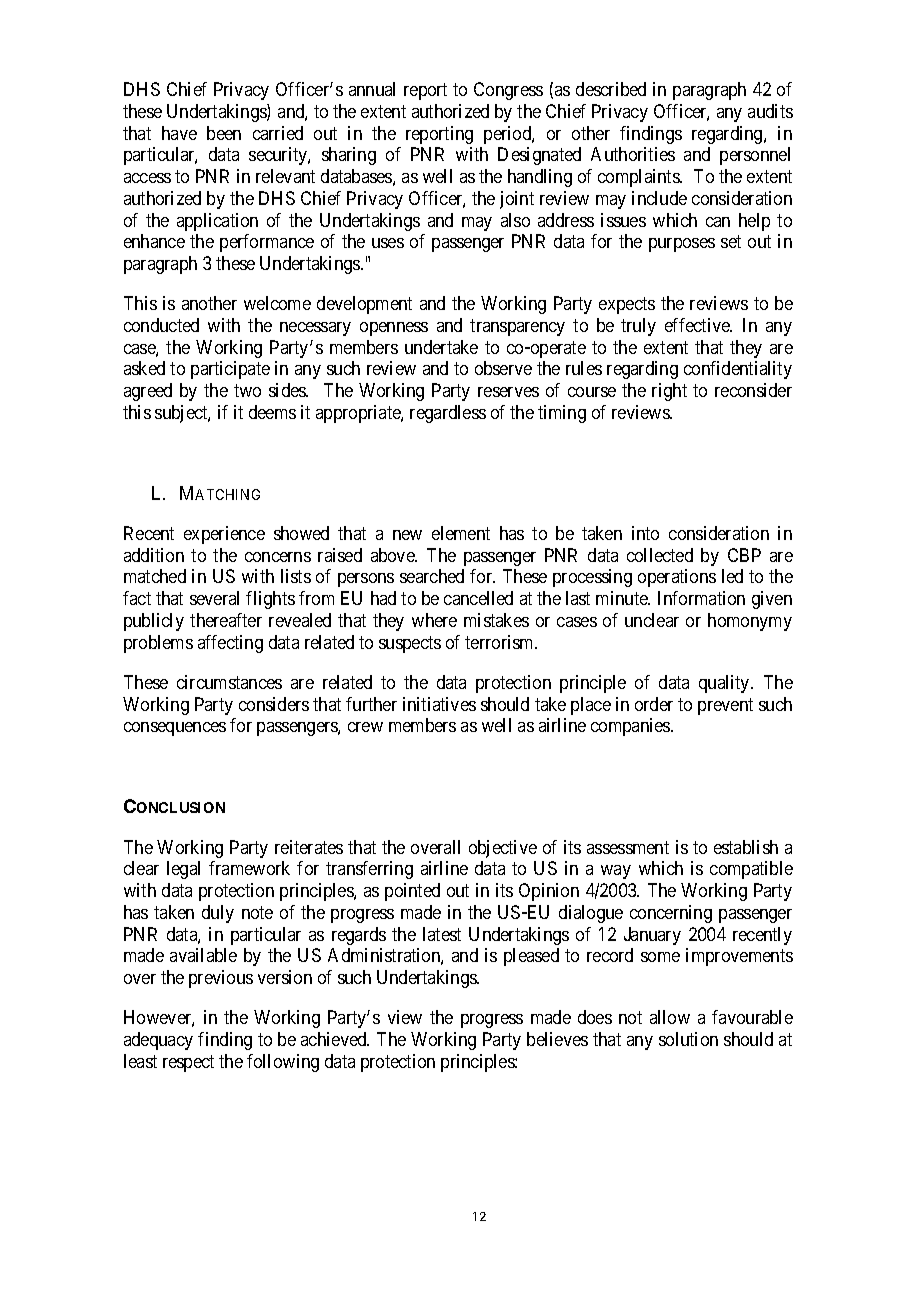  Describe the element at coordinates (677, 578) in the screenshot. I see `operations` at that location.
